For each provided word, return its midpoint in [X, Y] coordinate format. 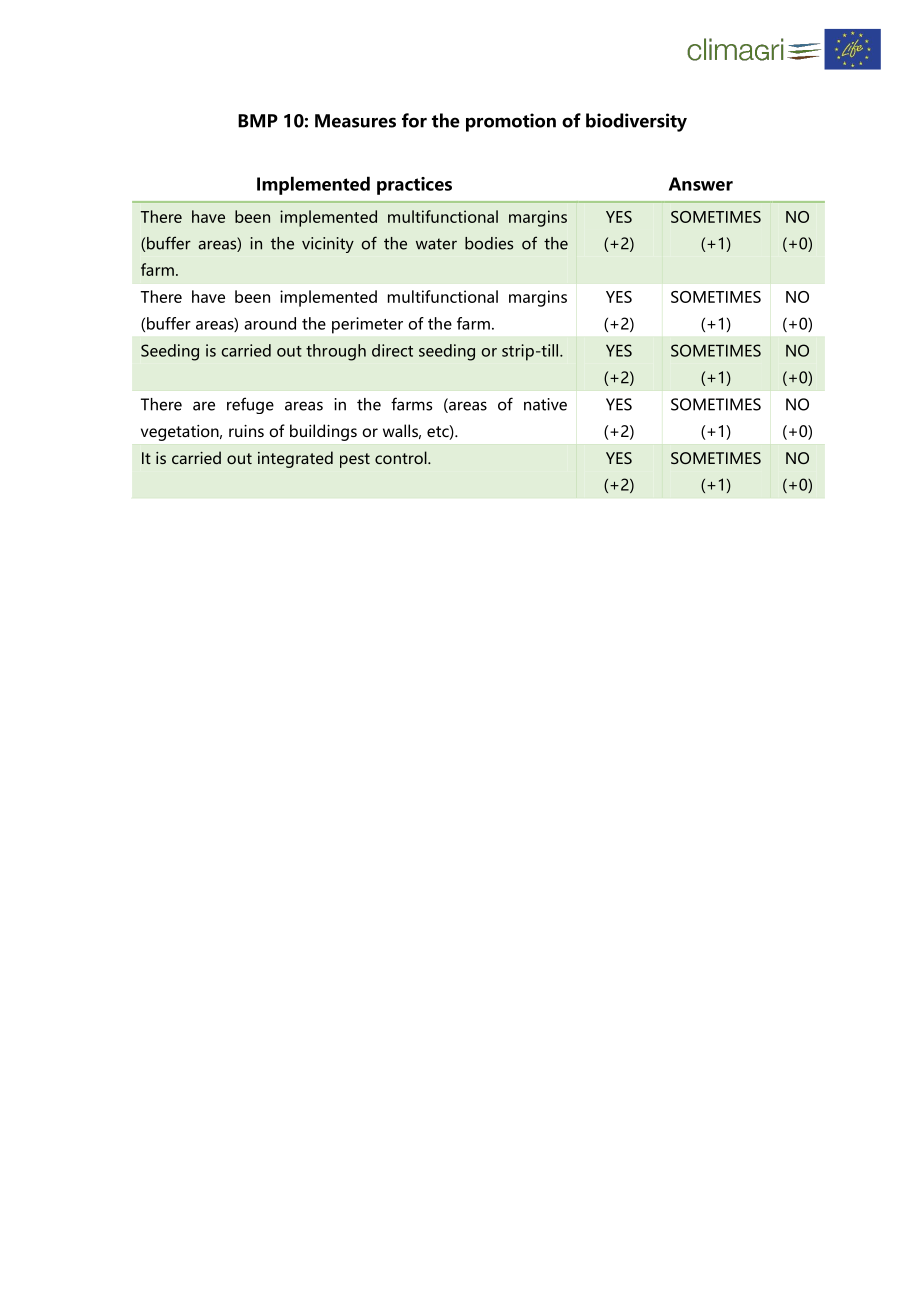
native [545, 404]
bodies [489, 243]
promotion [511, 122]
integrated [295, 459]
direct [392, 350]
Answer [701, 184]
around [270, 323]
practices [414, 186]
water [436, 244]
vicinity [328, 245]
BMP [258, 121]
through [336, 352]
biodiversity [636, 122]
